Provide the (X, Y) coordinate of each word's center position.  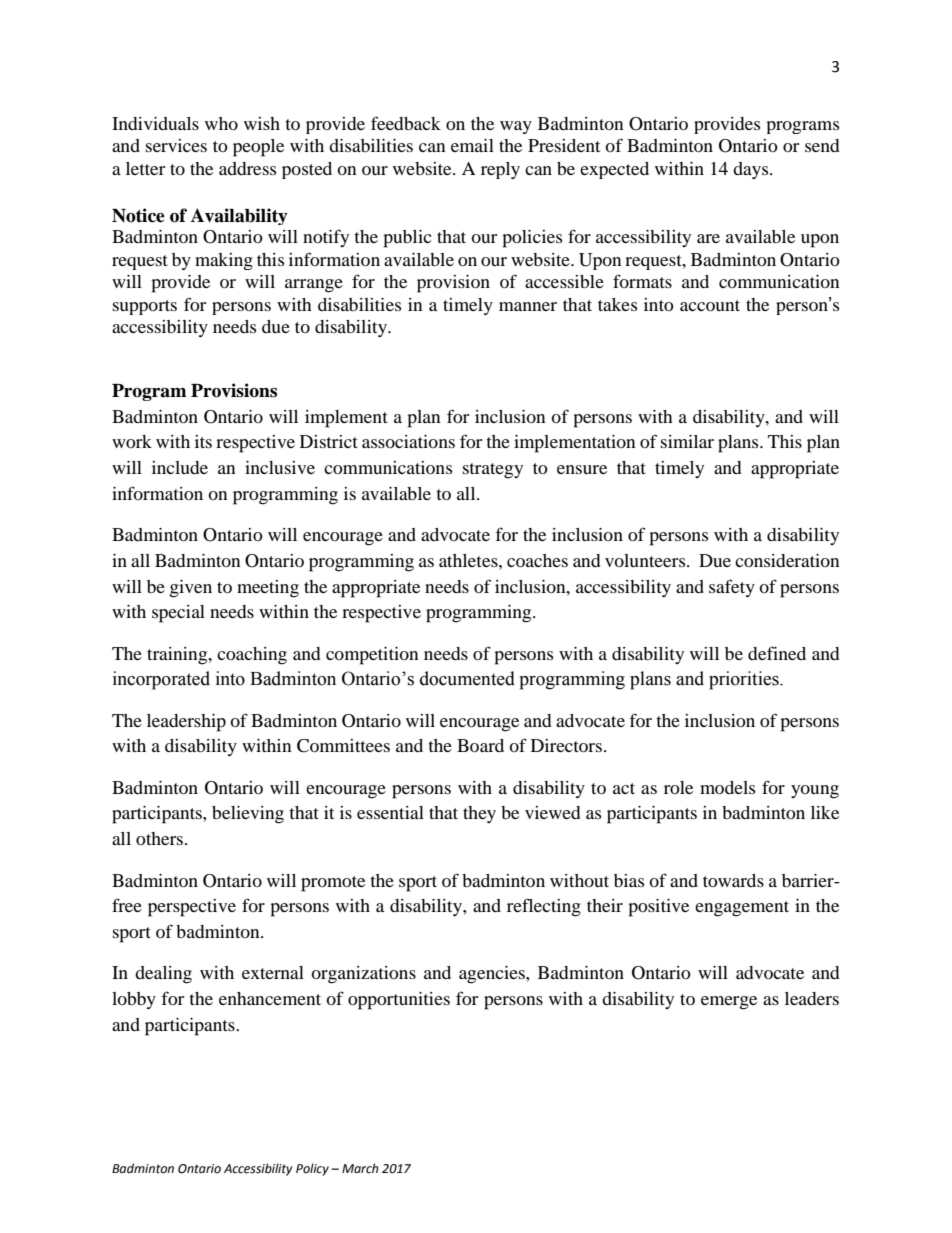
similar (687, 441)
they (479, 814)
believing (248, 815)
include (180, 467)
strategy (493, 471)
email (472, 145)
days (752, 170)
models (727, 787)
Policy (312, 1169)
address (247, 168)
